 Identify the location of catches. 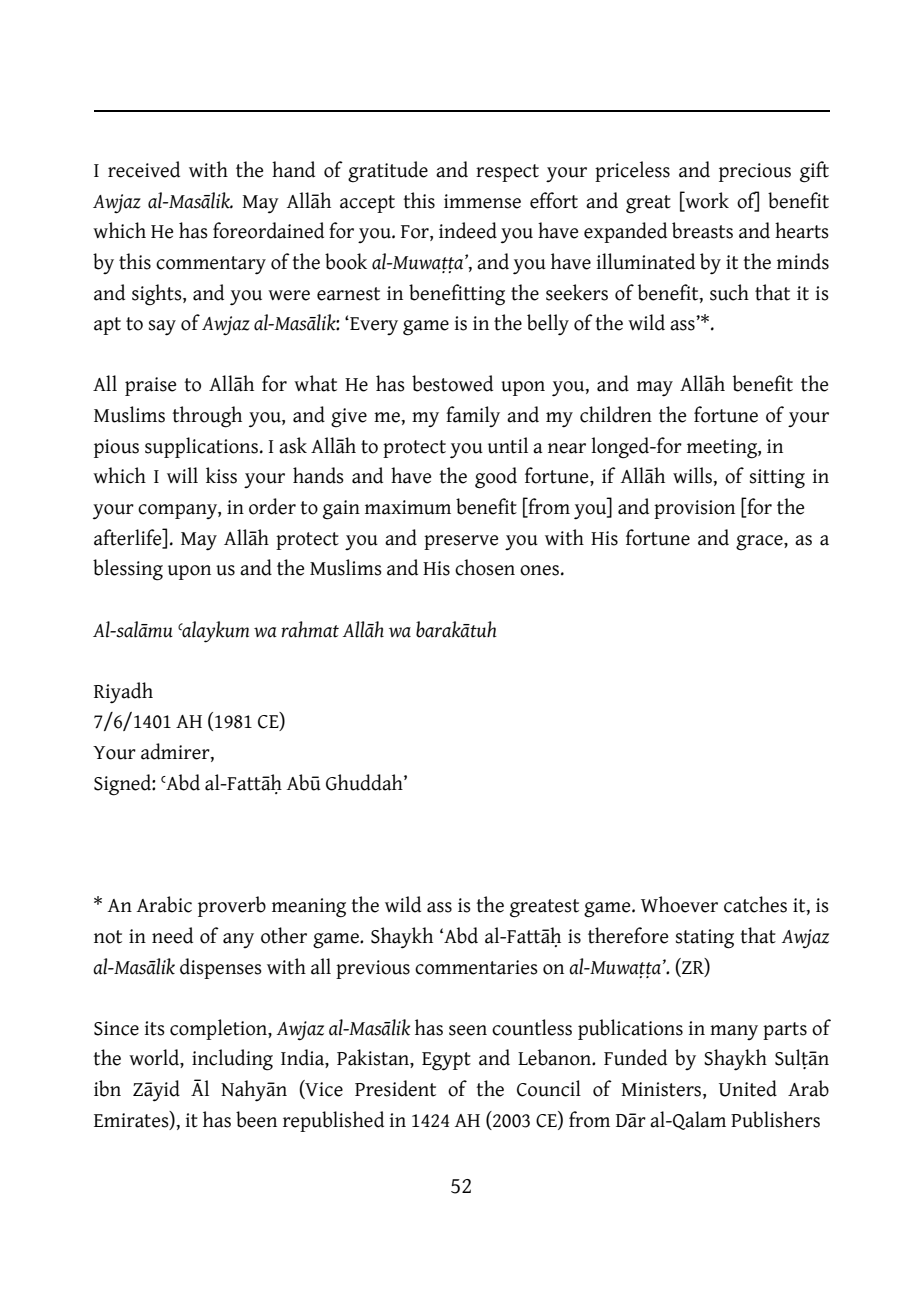
(755, 904).
